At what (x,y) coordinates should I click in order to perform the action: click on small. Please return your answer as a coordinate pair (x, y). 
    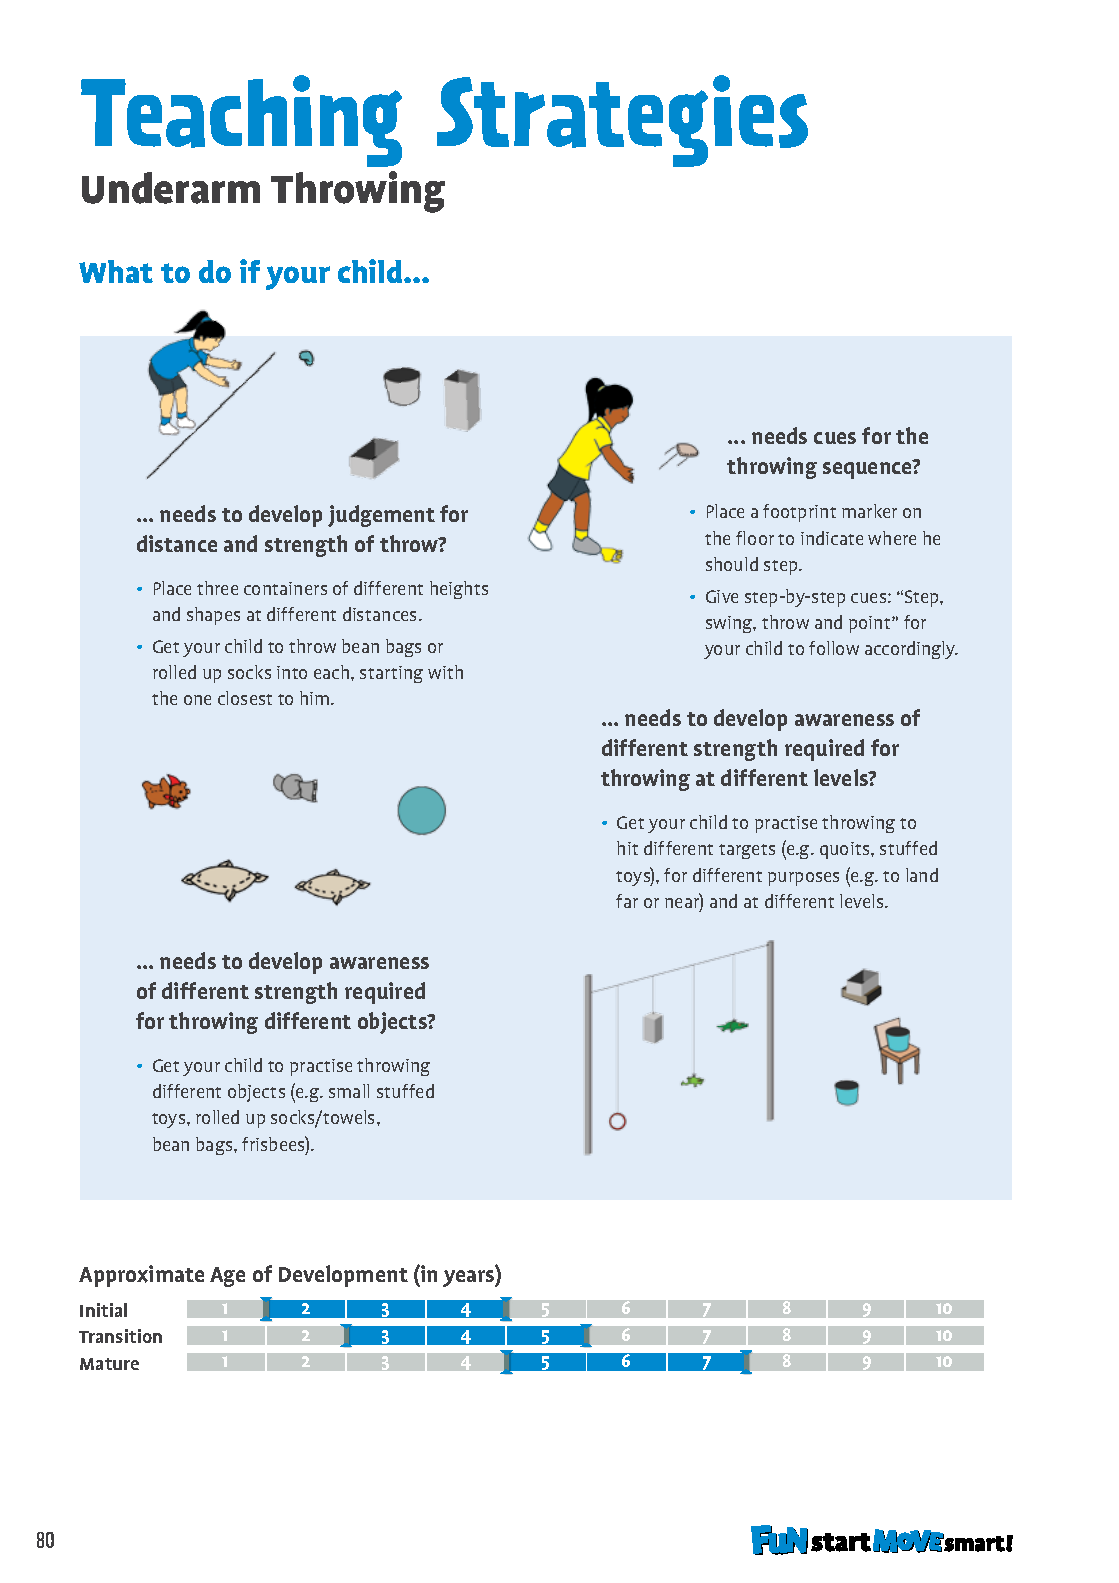
    Looking at the image, I should click on (349, 1091).
